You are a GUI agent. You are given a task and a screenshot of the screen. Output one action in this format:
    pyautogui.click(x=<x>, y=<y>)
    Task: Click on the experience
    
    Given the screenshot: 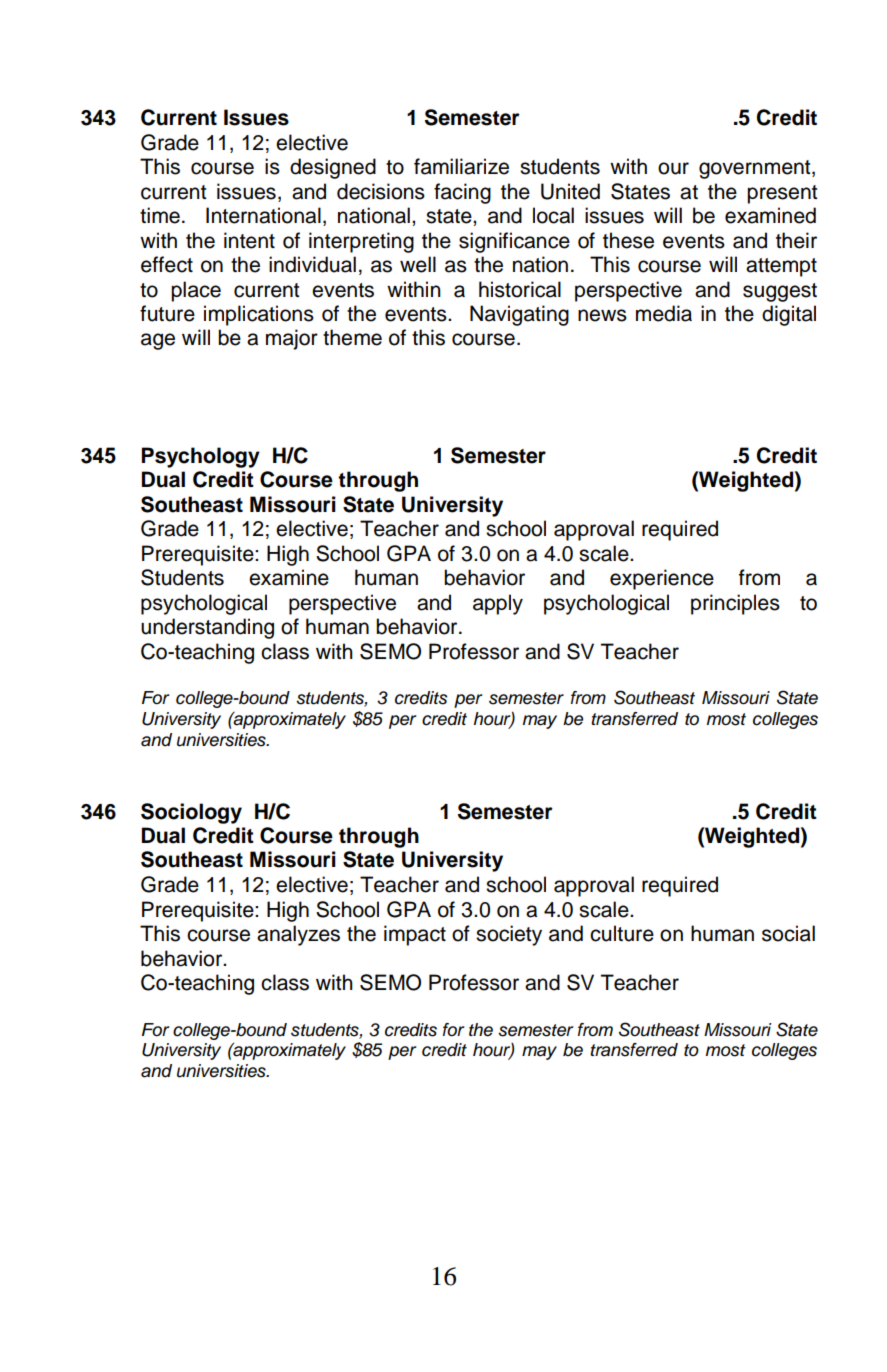 What is the action you would take?
    pyautogui.click(x=662, y=579)
